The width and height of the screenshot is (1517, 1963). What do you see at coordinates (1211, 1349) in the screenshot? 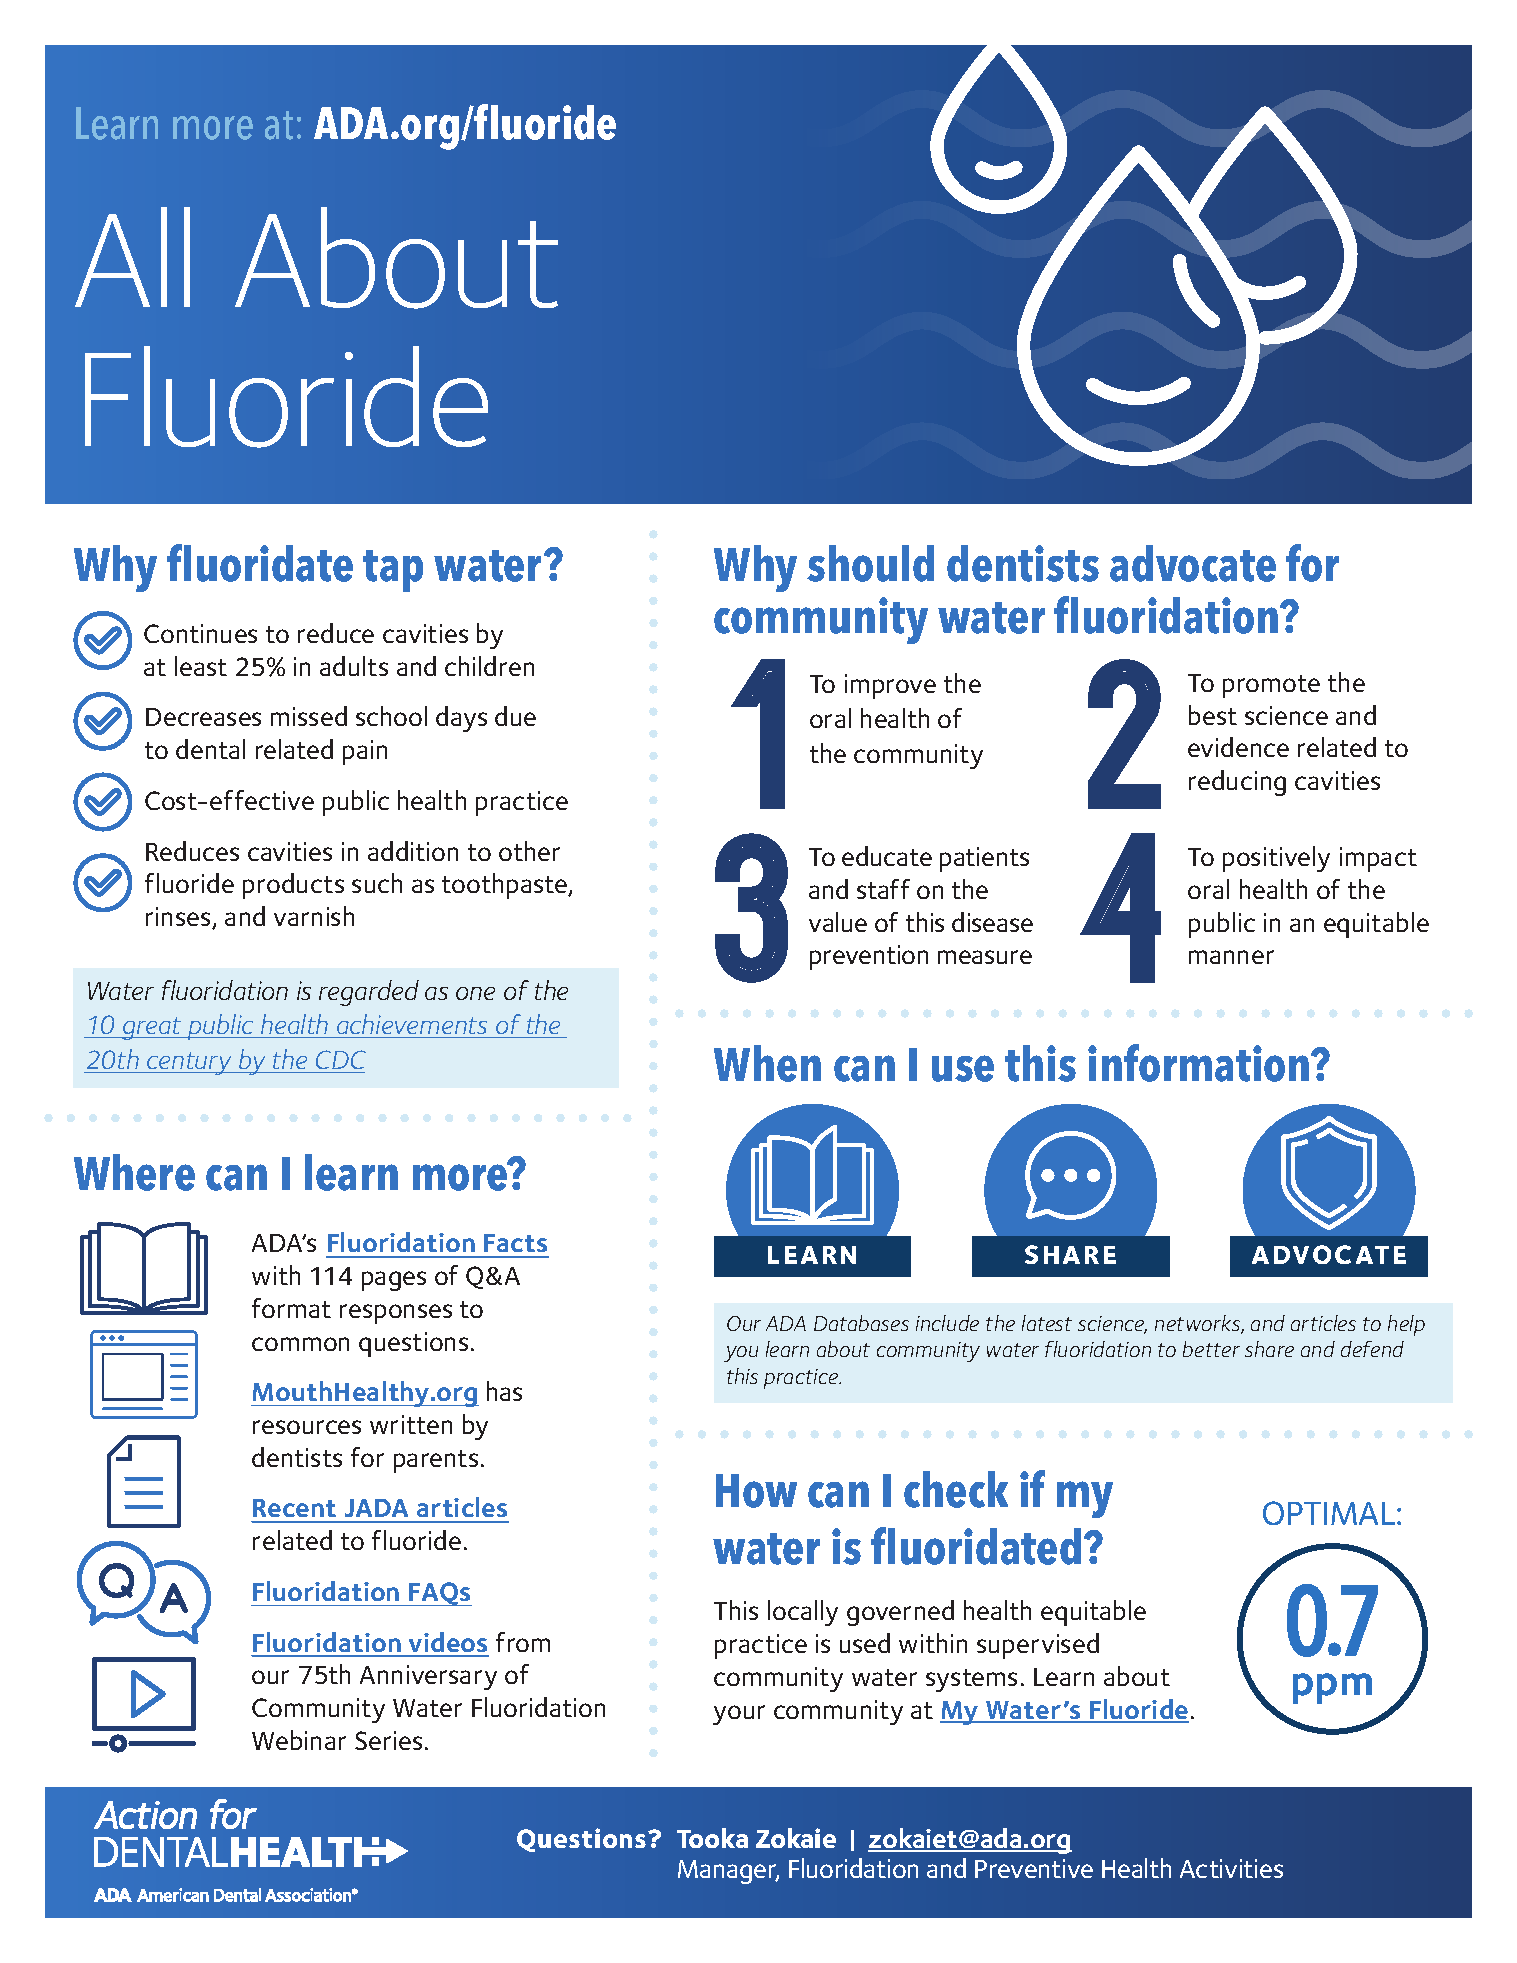
I see `better` at bounding box center [1211, 1349].
